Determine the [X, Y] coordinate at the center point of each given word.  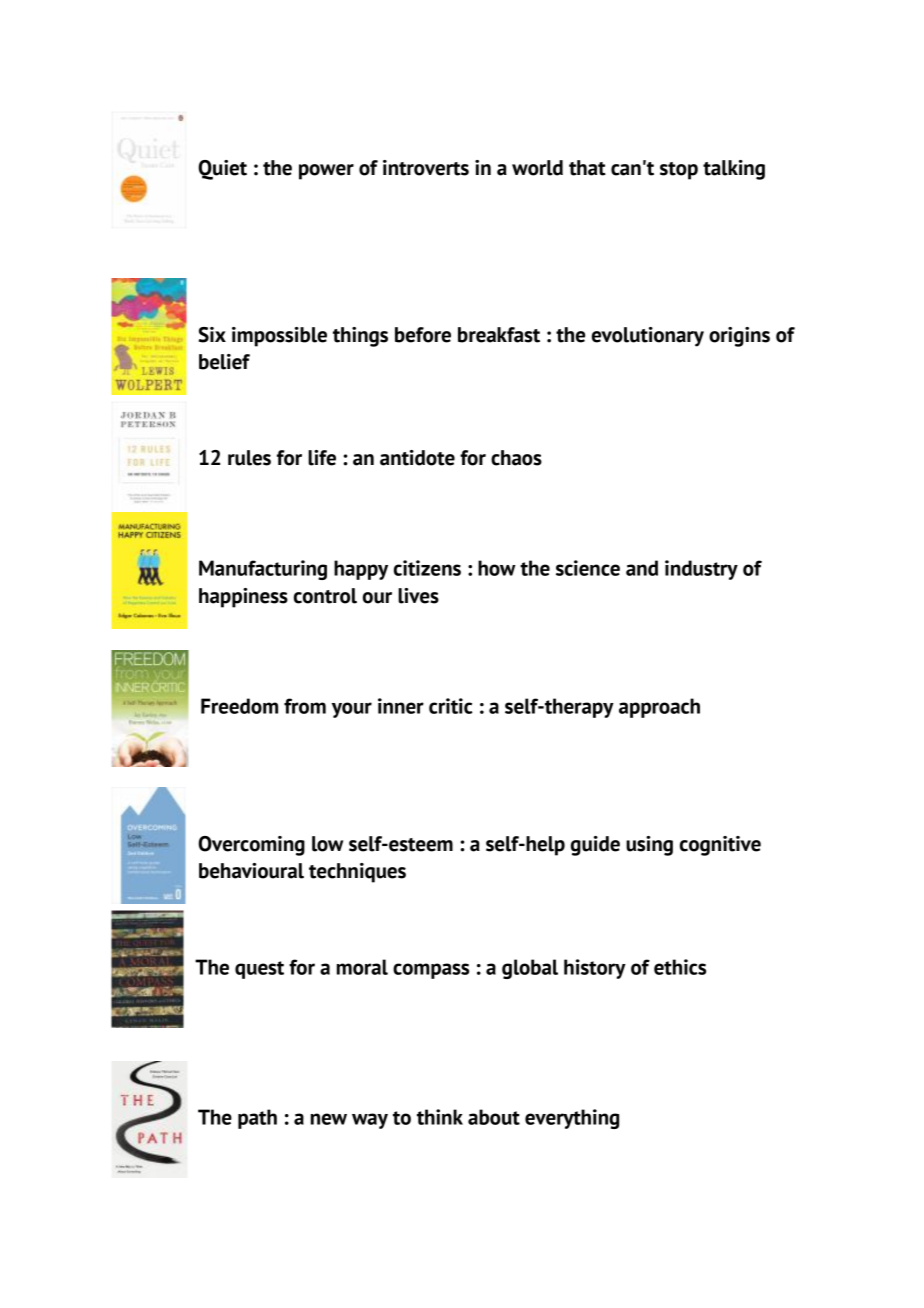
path [257, 1119]
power [326, 172]
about [494, 1117]
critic [451, 706]
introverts [426, 168]
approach [659, 708]
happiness [243, 598]
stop [679, 171]
